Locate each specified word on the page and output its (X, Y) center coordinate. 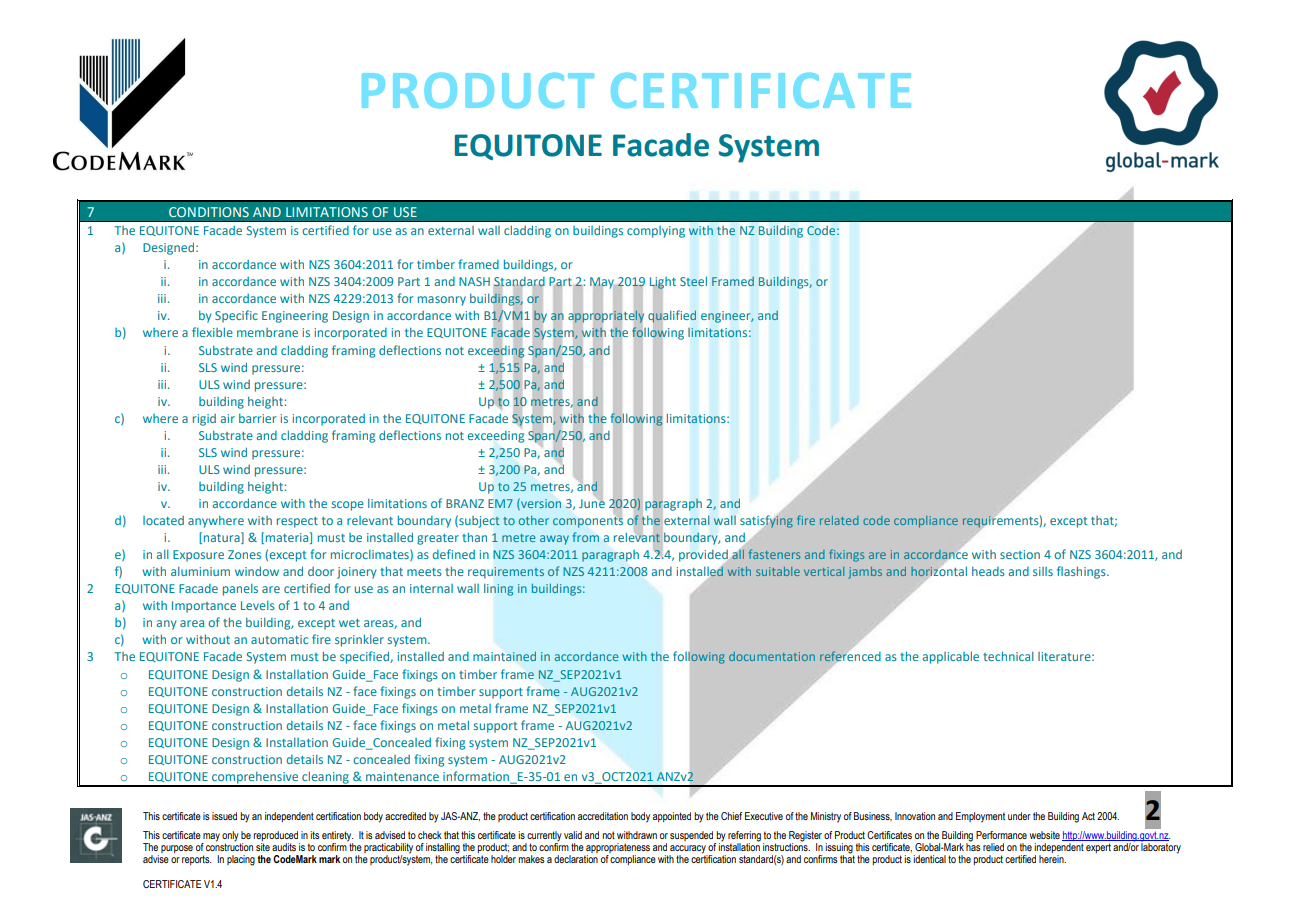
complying (656, 232)
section (1020, 554)
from (585, 537)
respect (297, 522)
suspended (691, 836)
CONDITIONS (209, 212)
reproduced (275, 836)
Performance (1001, 835)
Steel (693, 281)
